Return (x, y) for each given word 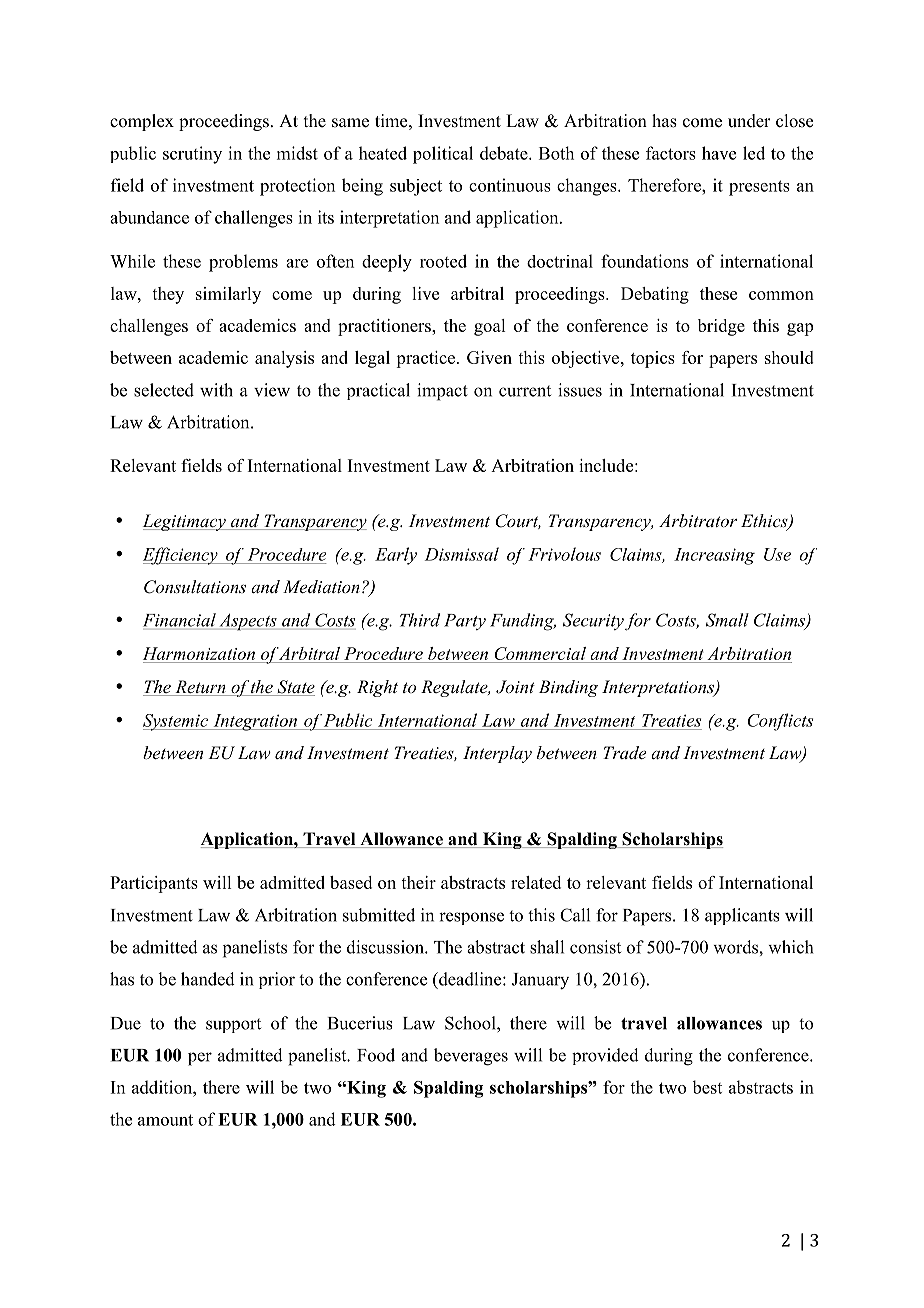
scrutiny (192, 155)
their (418, 882)
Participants (154, 884)
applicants (742, 916)
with (216, 390)
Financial (179, 620)
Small (727, 620)
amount (165, 1120)
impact (442, 392)
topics (653, 359)
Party (465, 622)
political (443, 155)
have (719, 153)
